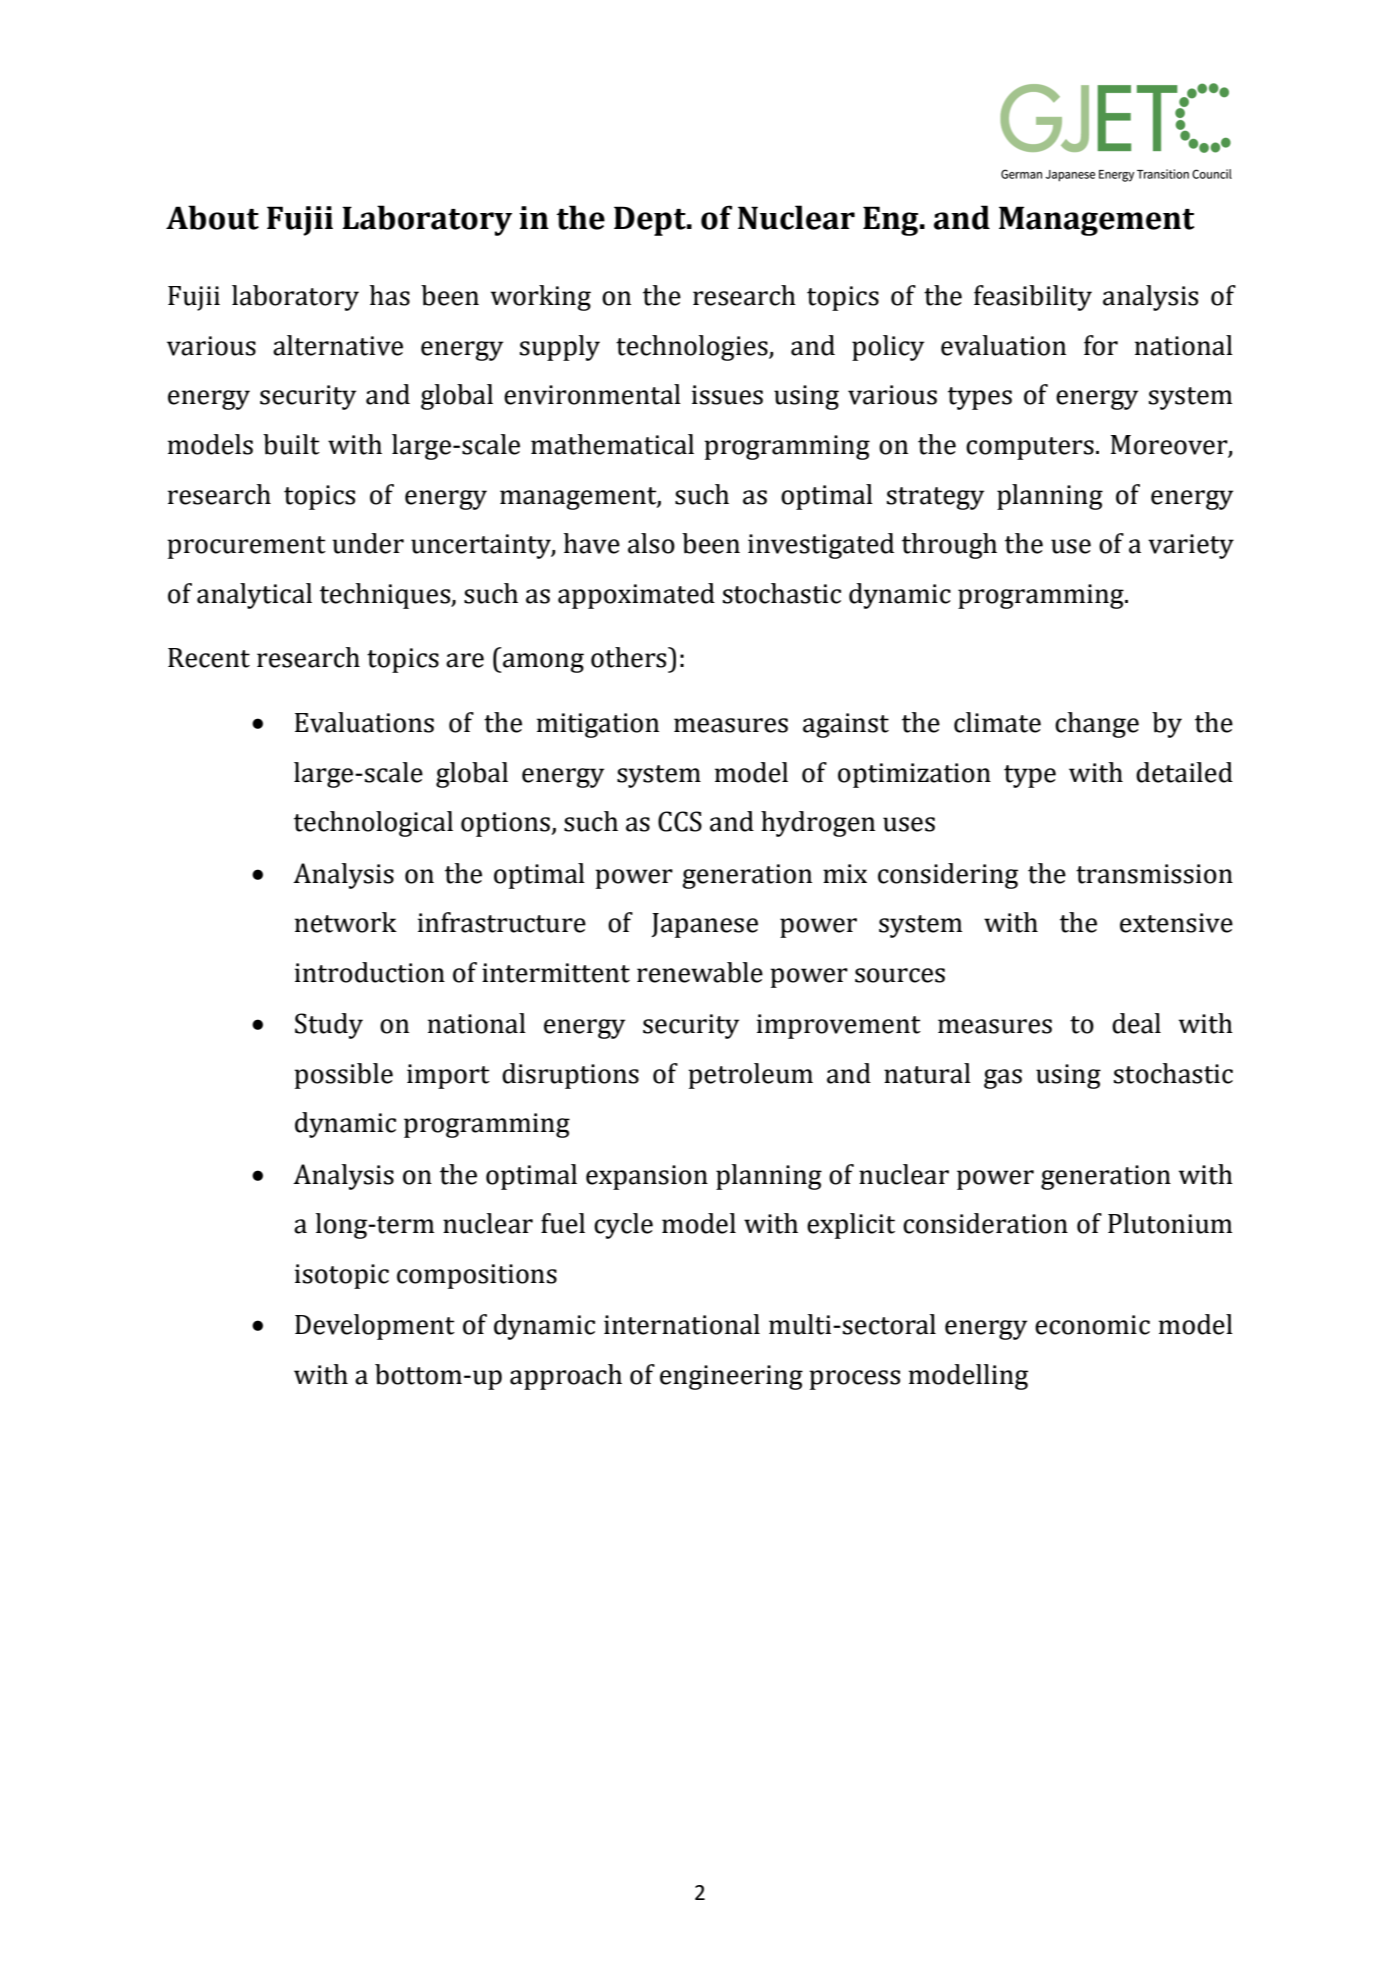 Image resolution: width=1400 pixels, height=1981 pixels. What do you see at coordinates (1136, 1023) in the screenshot?
I see `deal` at bounding box center [1136, 1023].
